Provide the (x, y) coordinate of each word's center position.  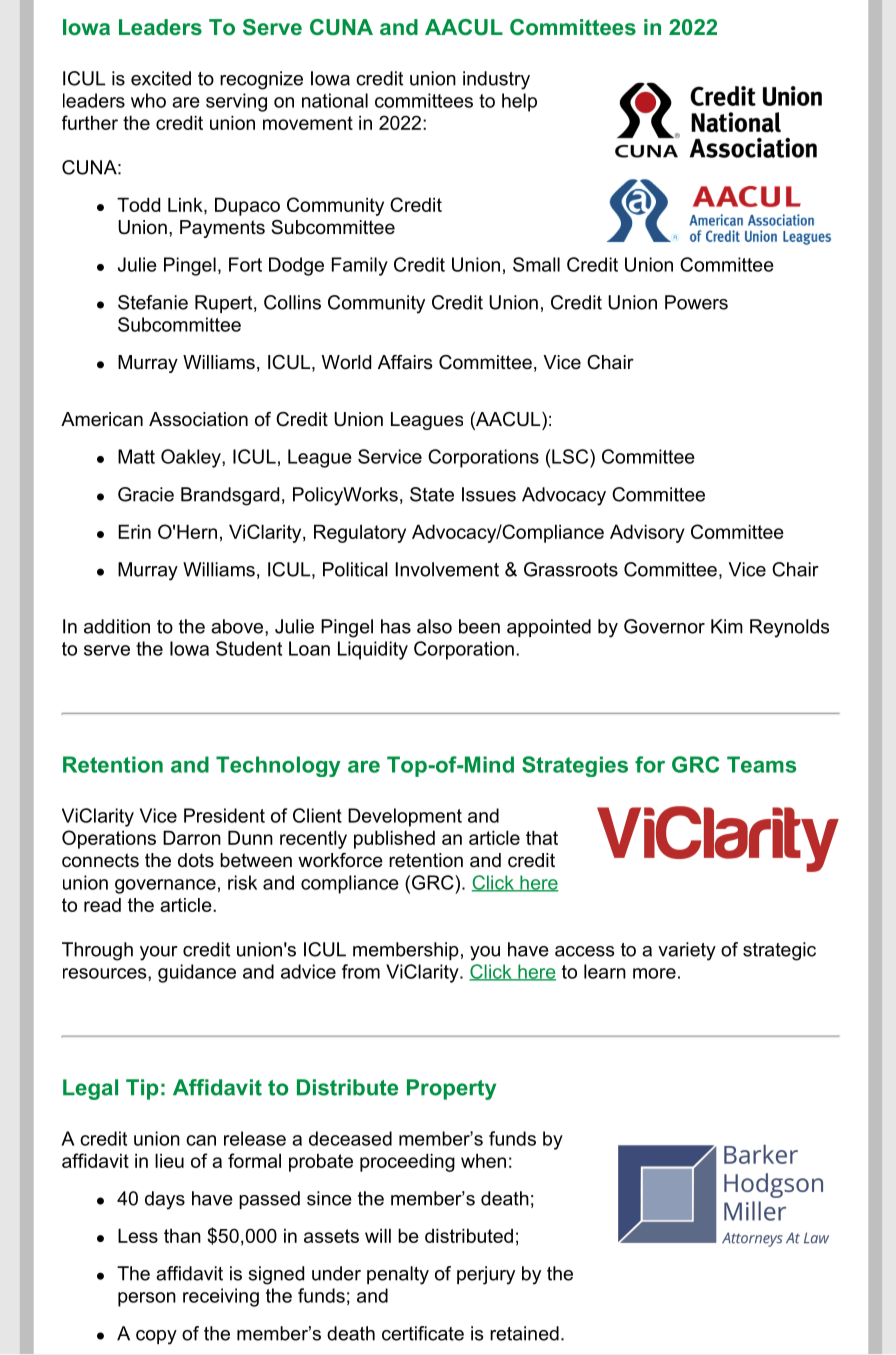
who (148, 100)
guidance (197, 973)
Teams (761, 764)
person (147, 1299)
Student (249, 648)
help (519, 102)
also (434, 626)
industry (496, 80)
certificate (423, 1333)
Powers (696, 302)
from (361, 971)
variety (687, 951)
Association (198, 419)
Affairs (405, 362)
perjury (486, 1275)
